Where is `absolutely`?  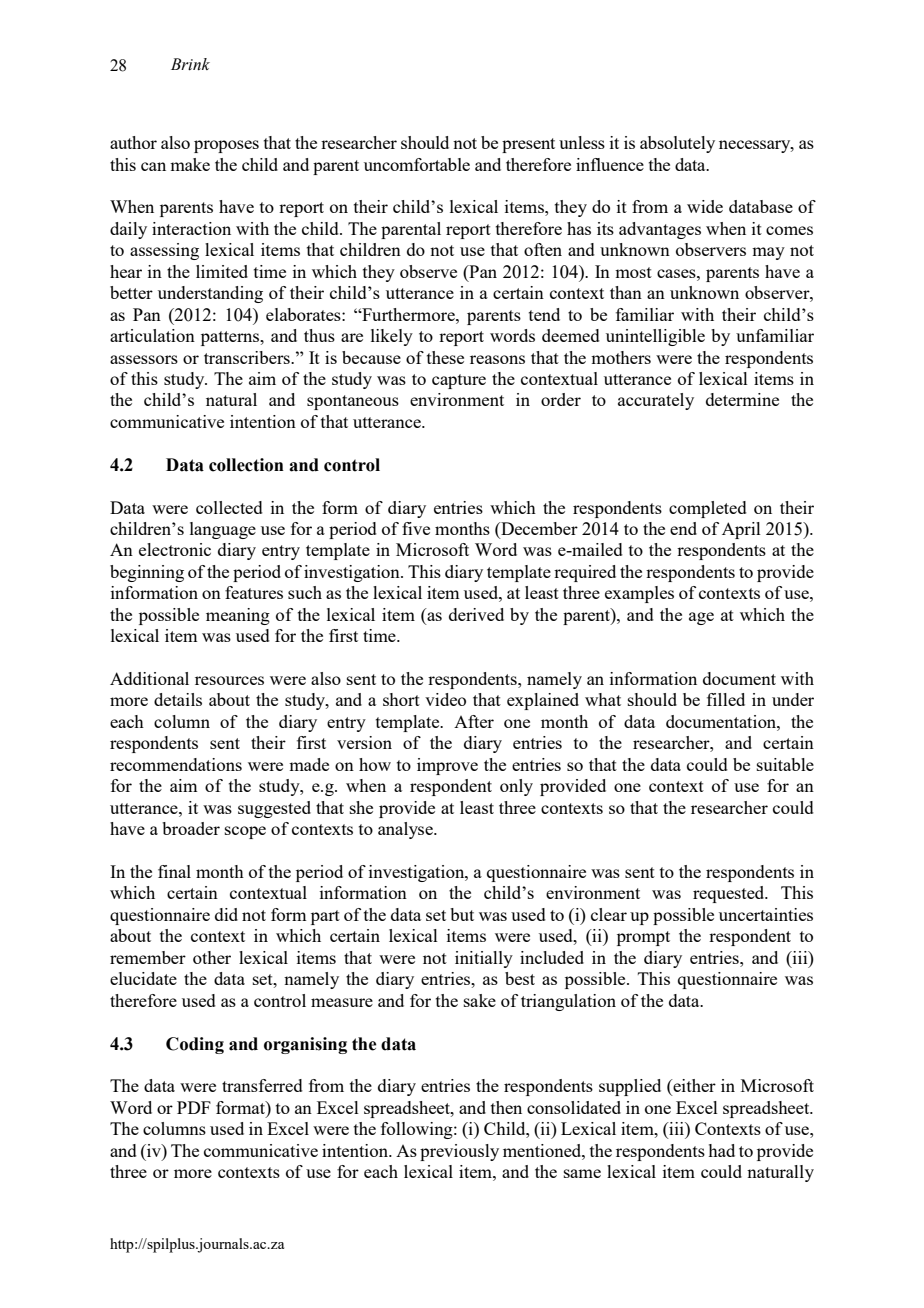
absolutely is located at coordinates (677, 144).
